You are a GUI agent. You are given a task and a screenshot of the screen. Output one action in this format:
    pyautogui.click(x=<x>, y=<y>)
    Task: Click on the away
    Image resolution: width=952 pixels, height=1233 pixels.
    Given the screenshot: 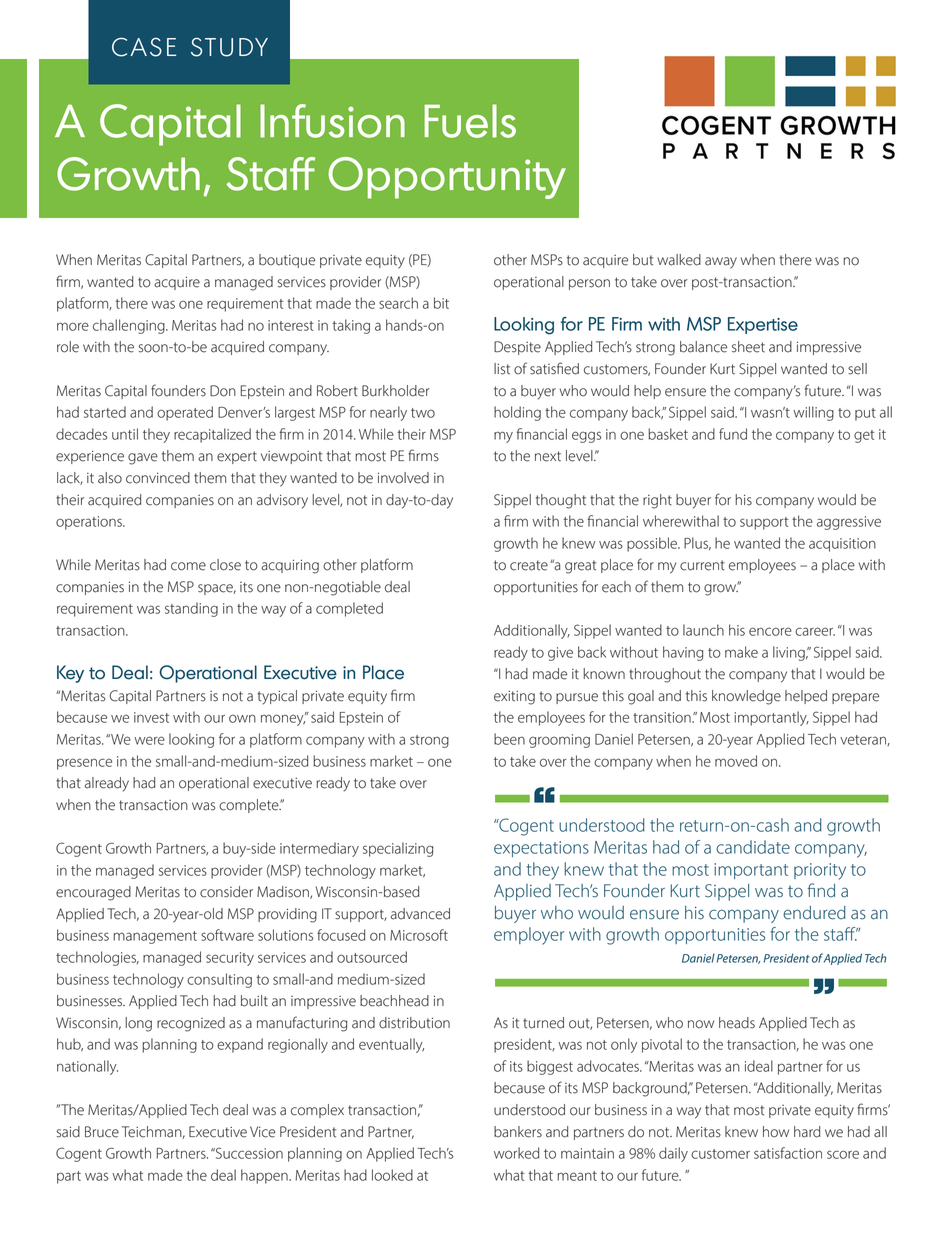 What is the action you would take?
    pyautogui.click(x=721, y=263)
